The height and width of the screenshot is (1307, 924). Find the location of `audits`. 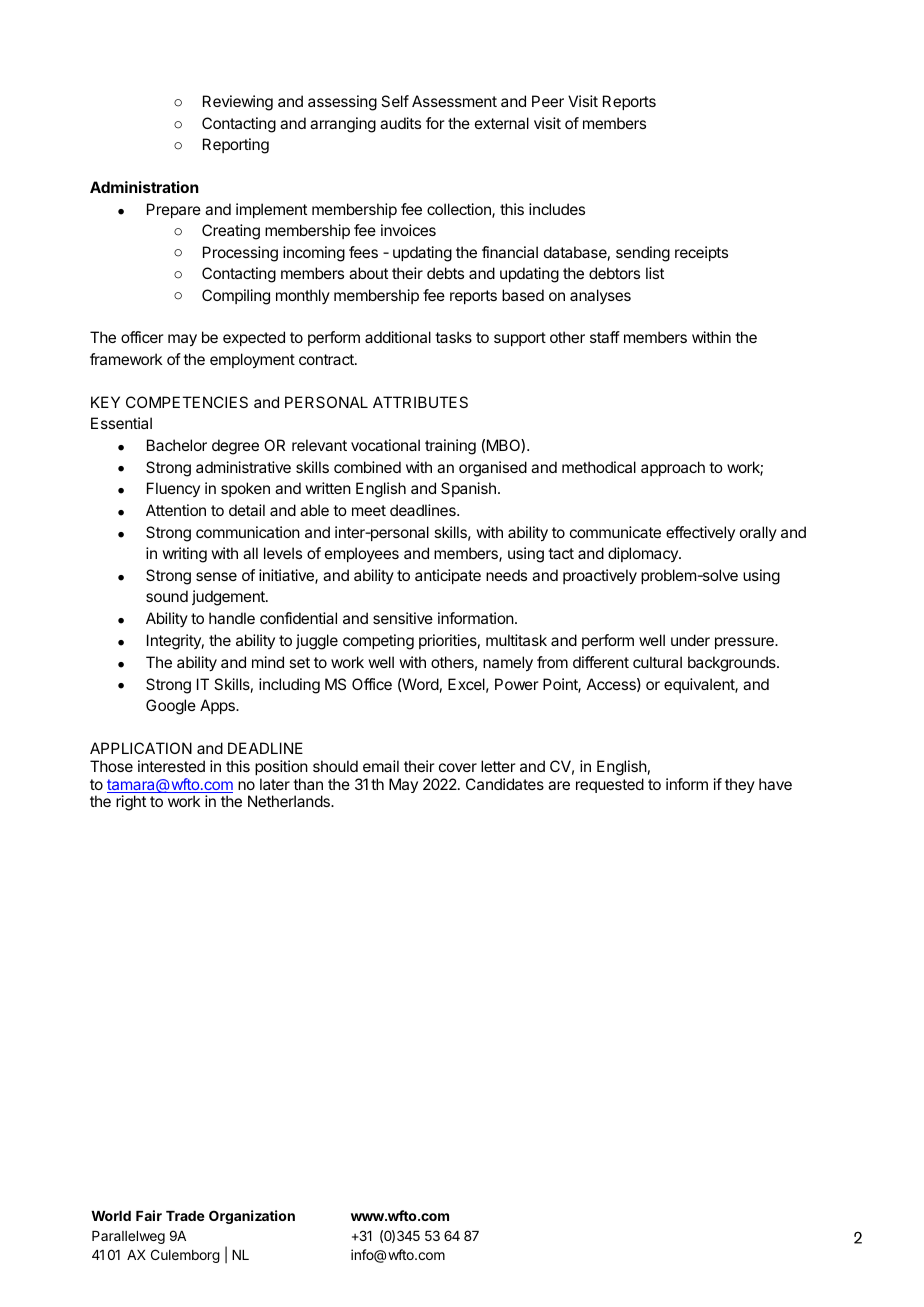

audits is located at coordinates (400, 123).
